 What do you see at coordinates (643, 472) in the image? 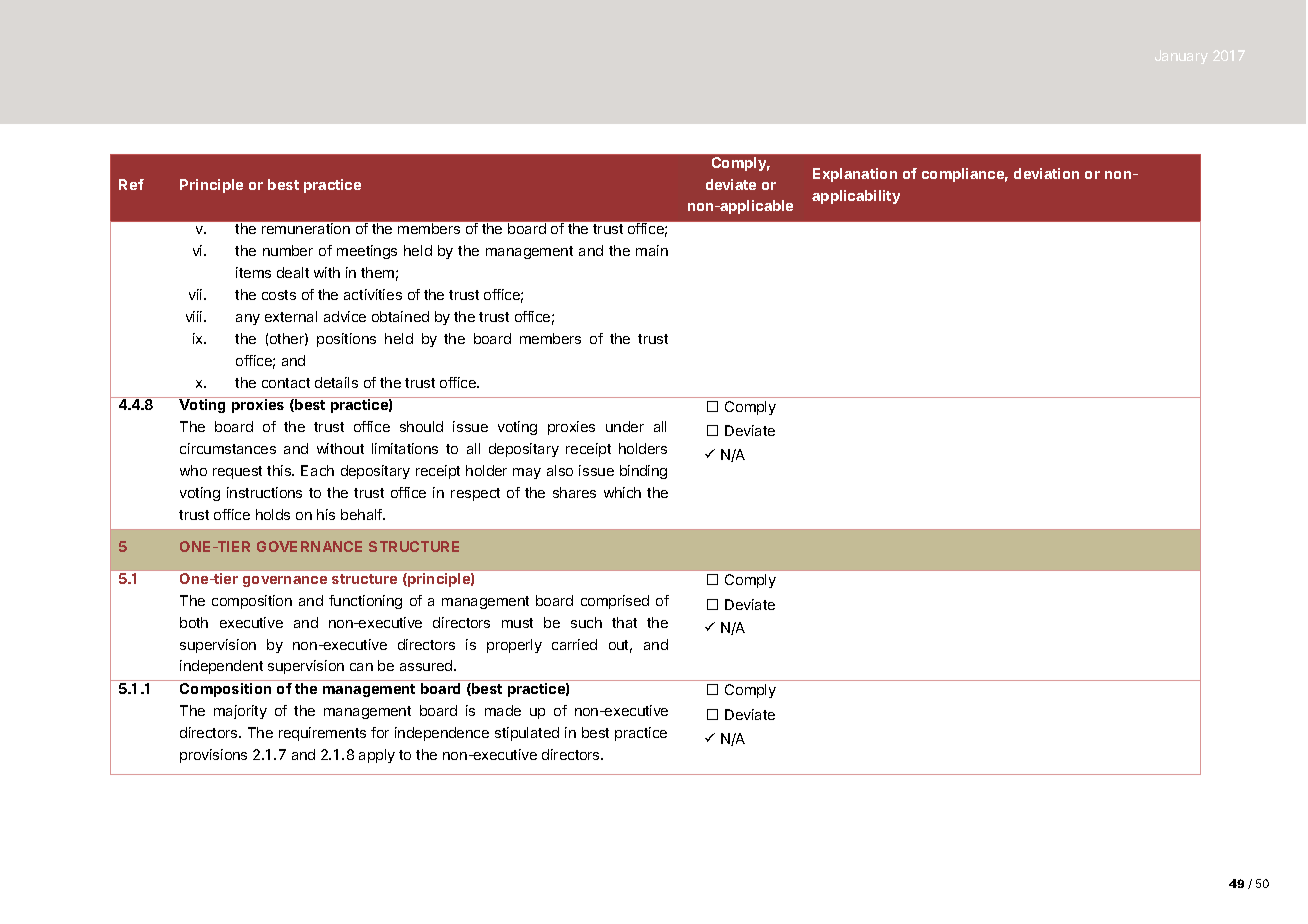
I see `binding` at bounding box center [643, 472].
